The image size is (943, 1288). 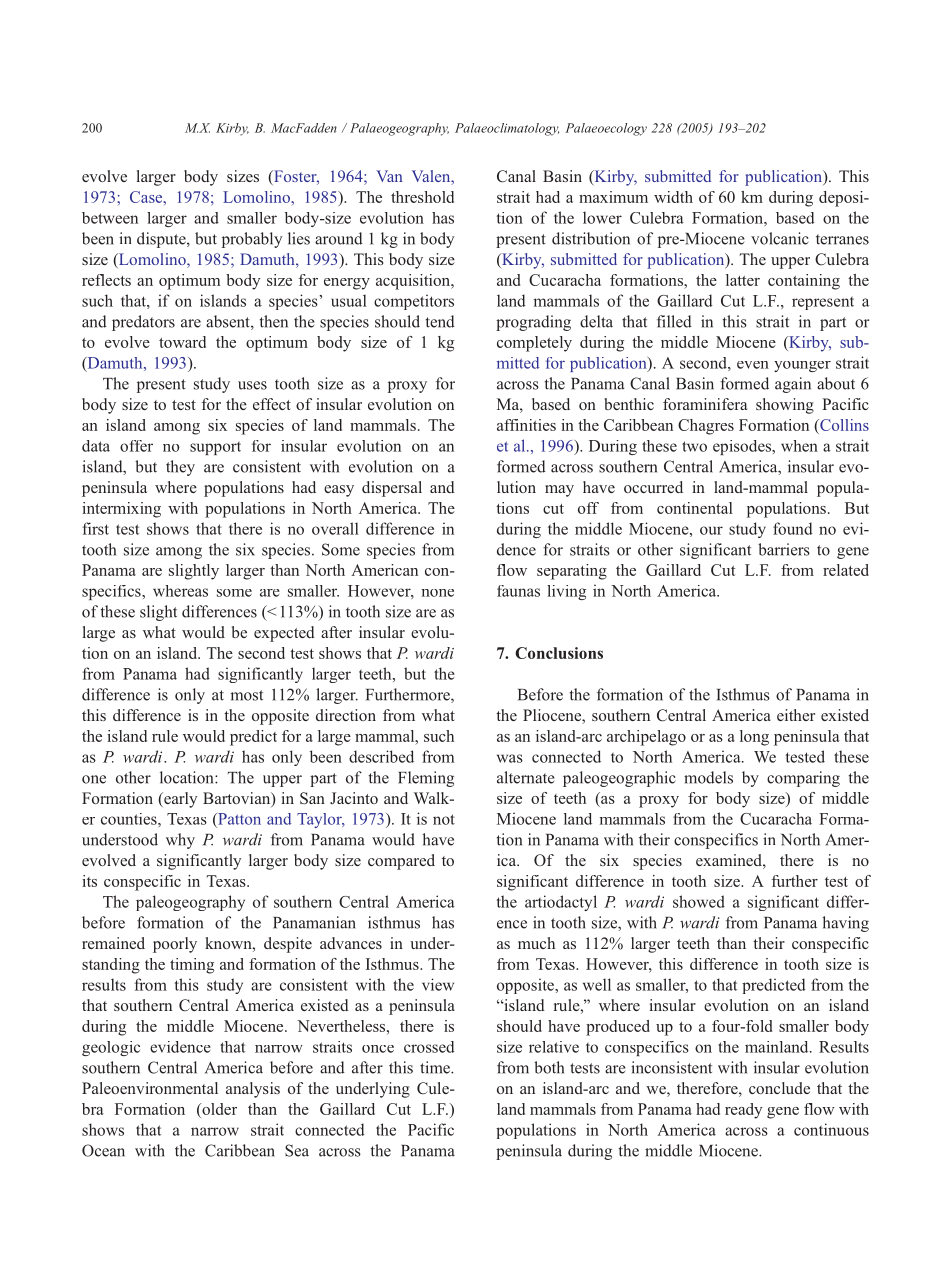 I want to click on either, so click(x=796, y=715).
